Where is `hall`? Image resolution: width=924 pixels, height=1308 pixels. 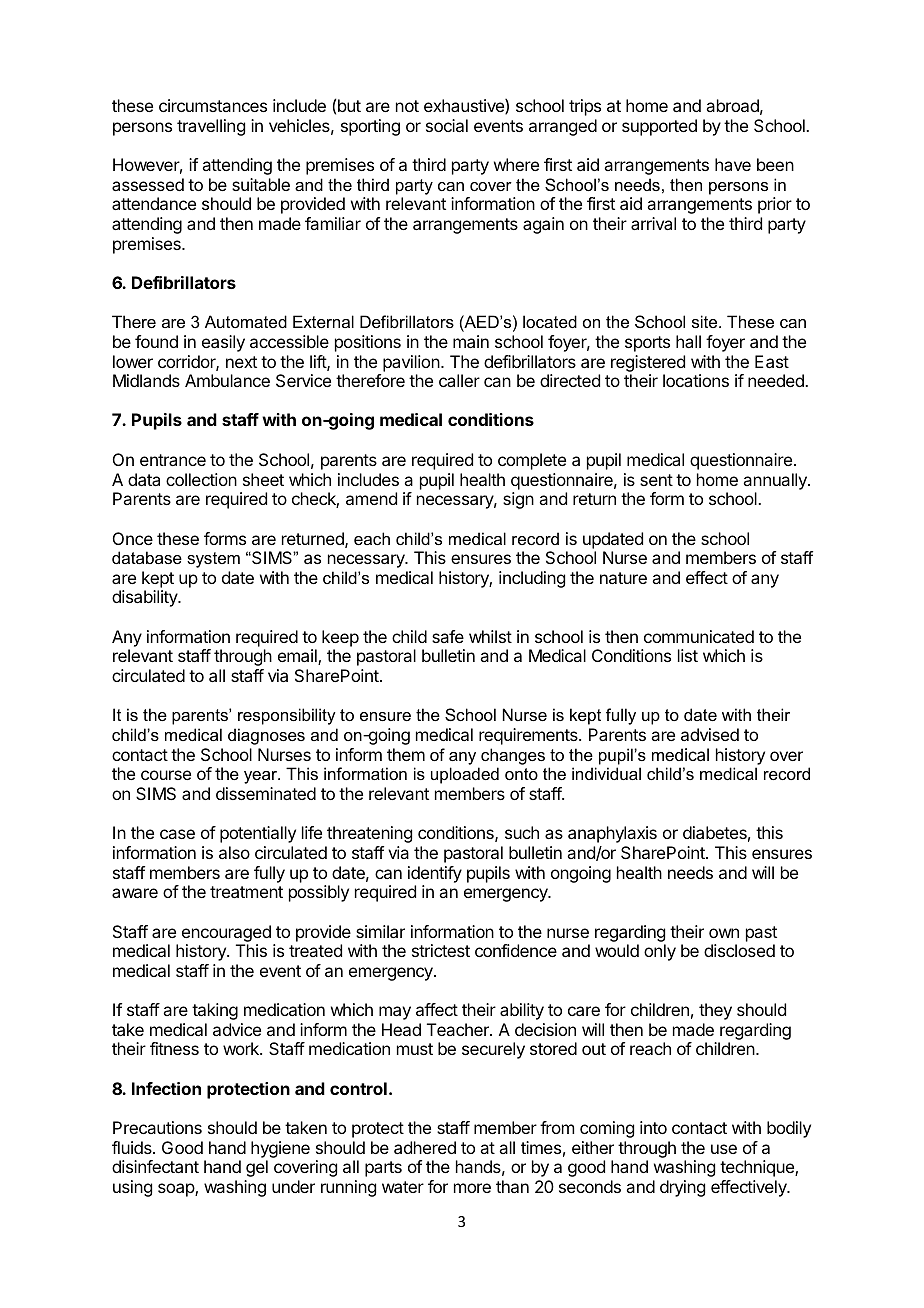 hall is located at coordinates (688, 341).
